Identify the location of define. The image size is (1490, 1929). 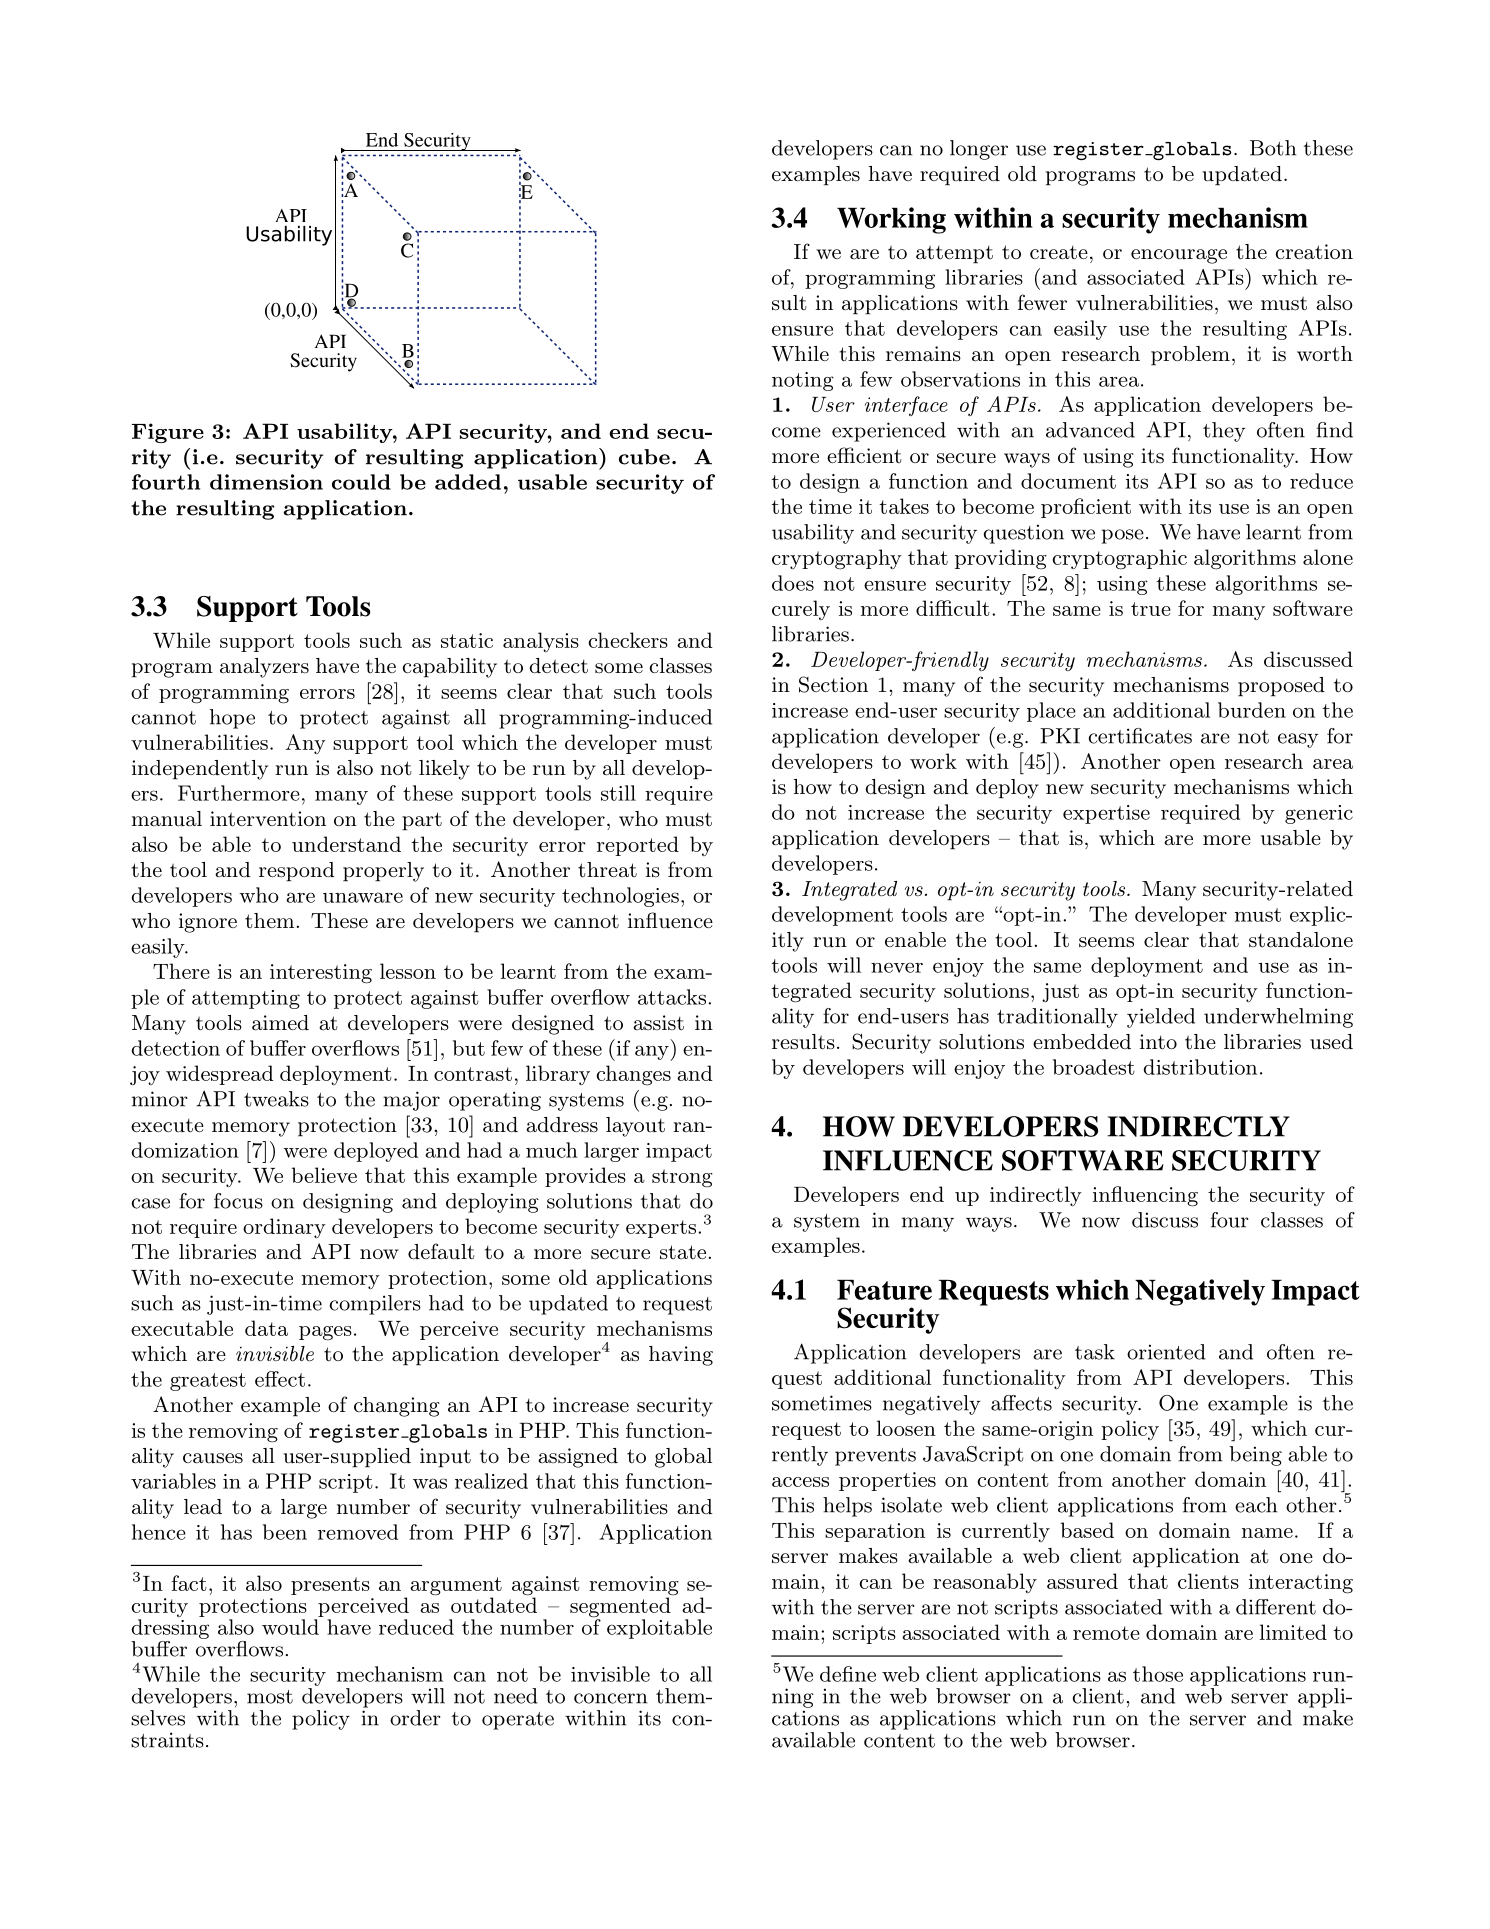
(848, 1674).
